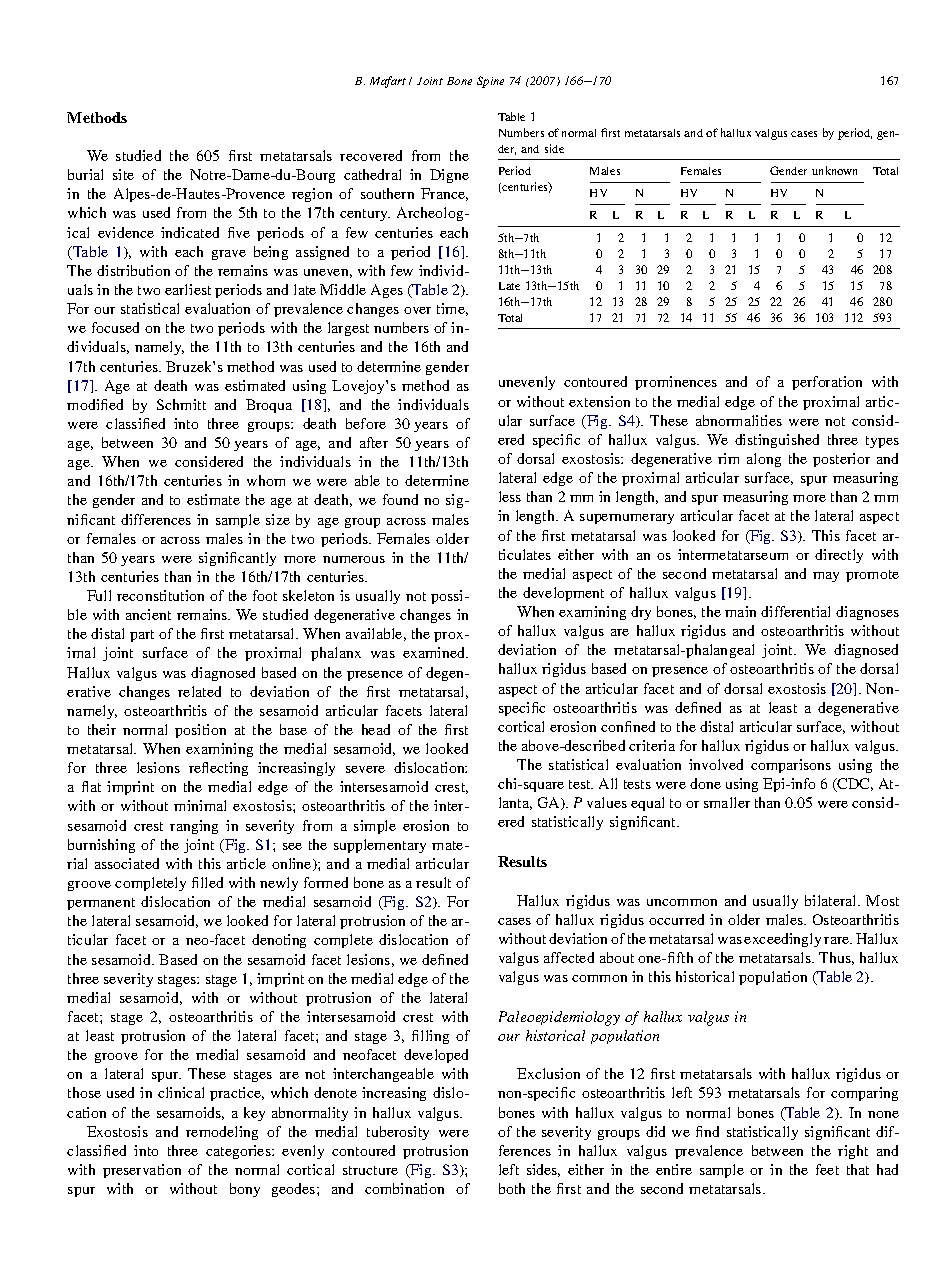 This page has height=1270, width=952. I want to click on filled, so click(207, 882).
